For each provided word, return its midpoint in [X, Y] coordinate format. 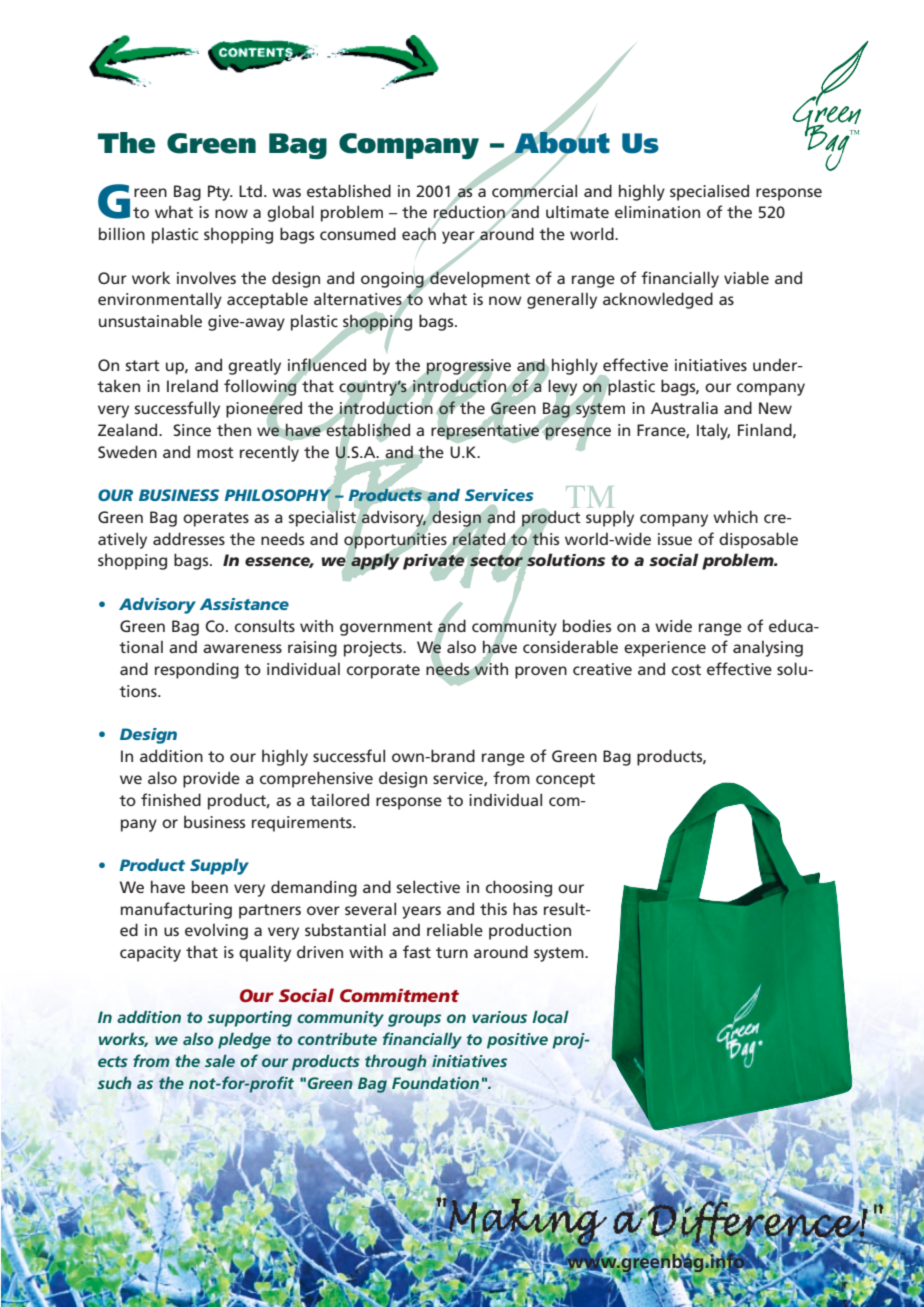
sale [220, 1061]
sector [496, 560]
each [419, 234]
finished [171, 799]
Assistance [244, 604]
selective [428, 886]
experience [665, 649]
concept [565, 780]
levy [564, 388]
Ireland [192, 386]
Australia [684, 408]
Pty [220, 193]
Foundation [435, 1083]
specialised [709, 192]
